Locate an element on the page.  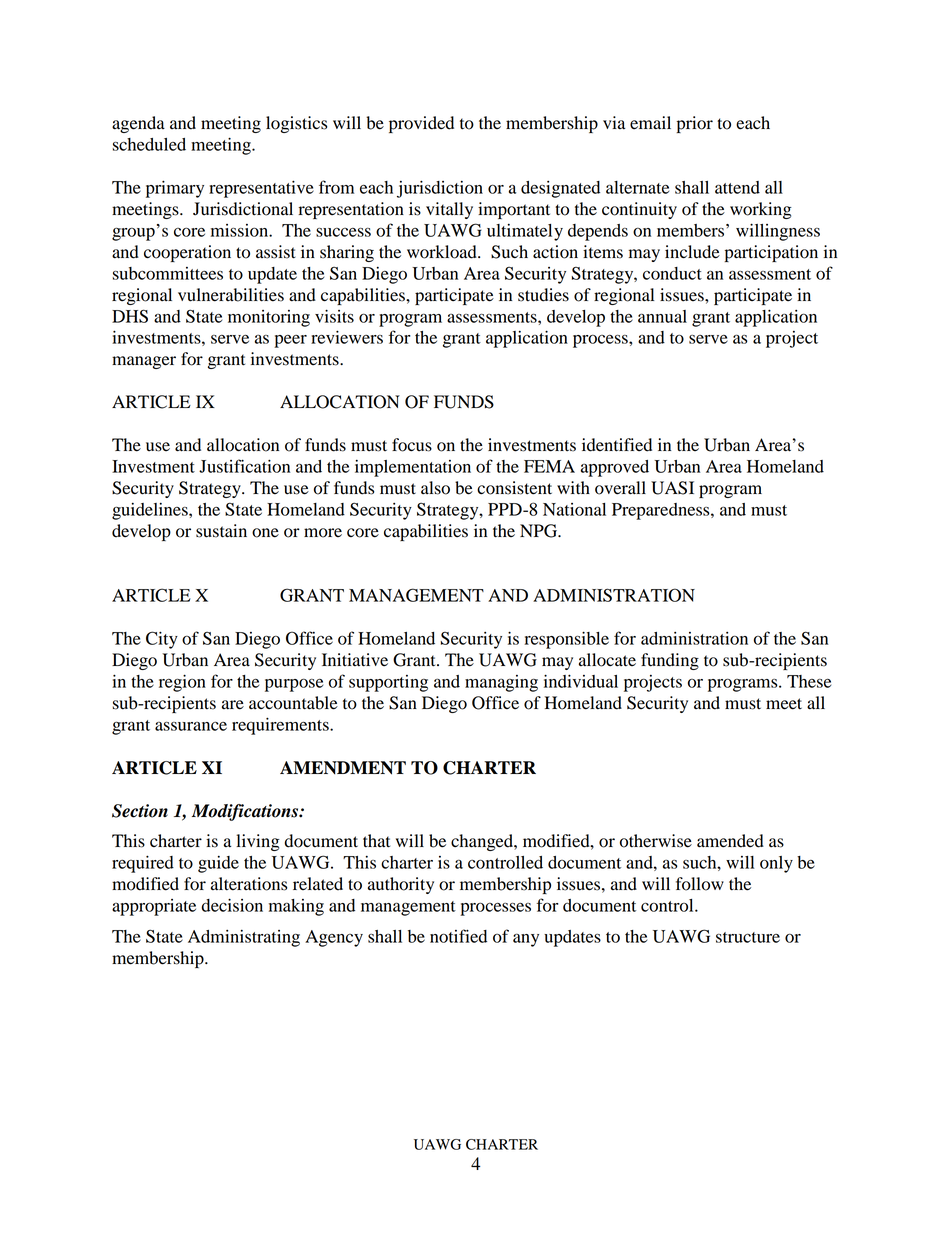
These is located at coordinates (809, 681).
